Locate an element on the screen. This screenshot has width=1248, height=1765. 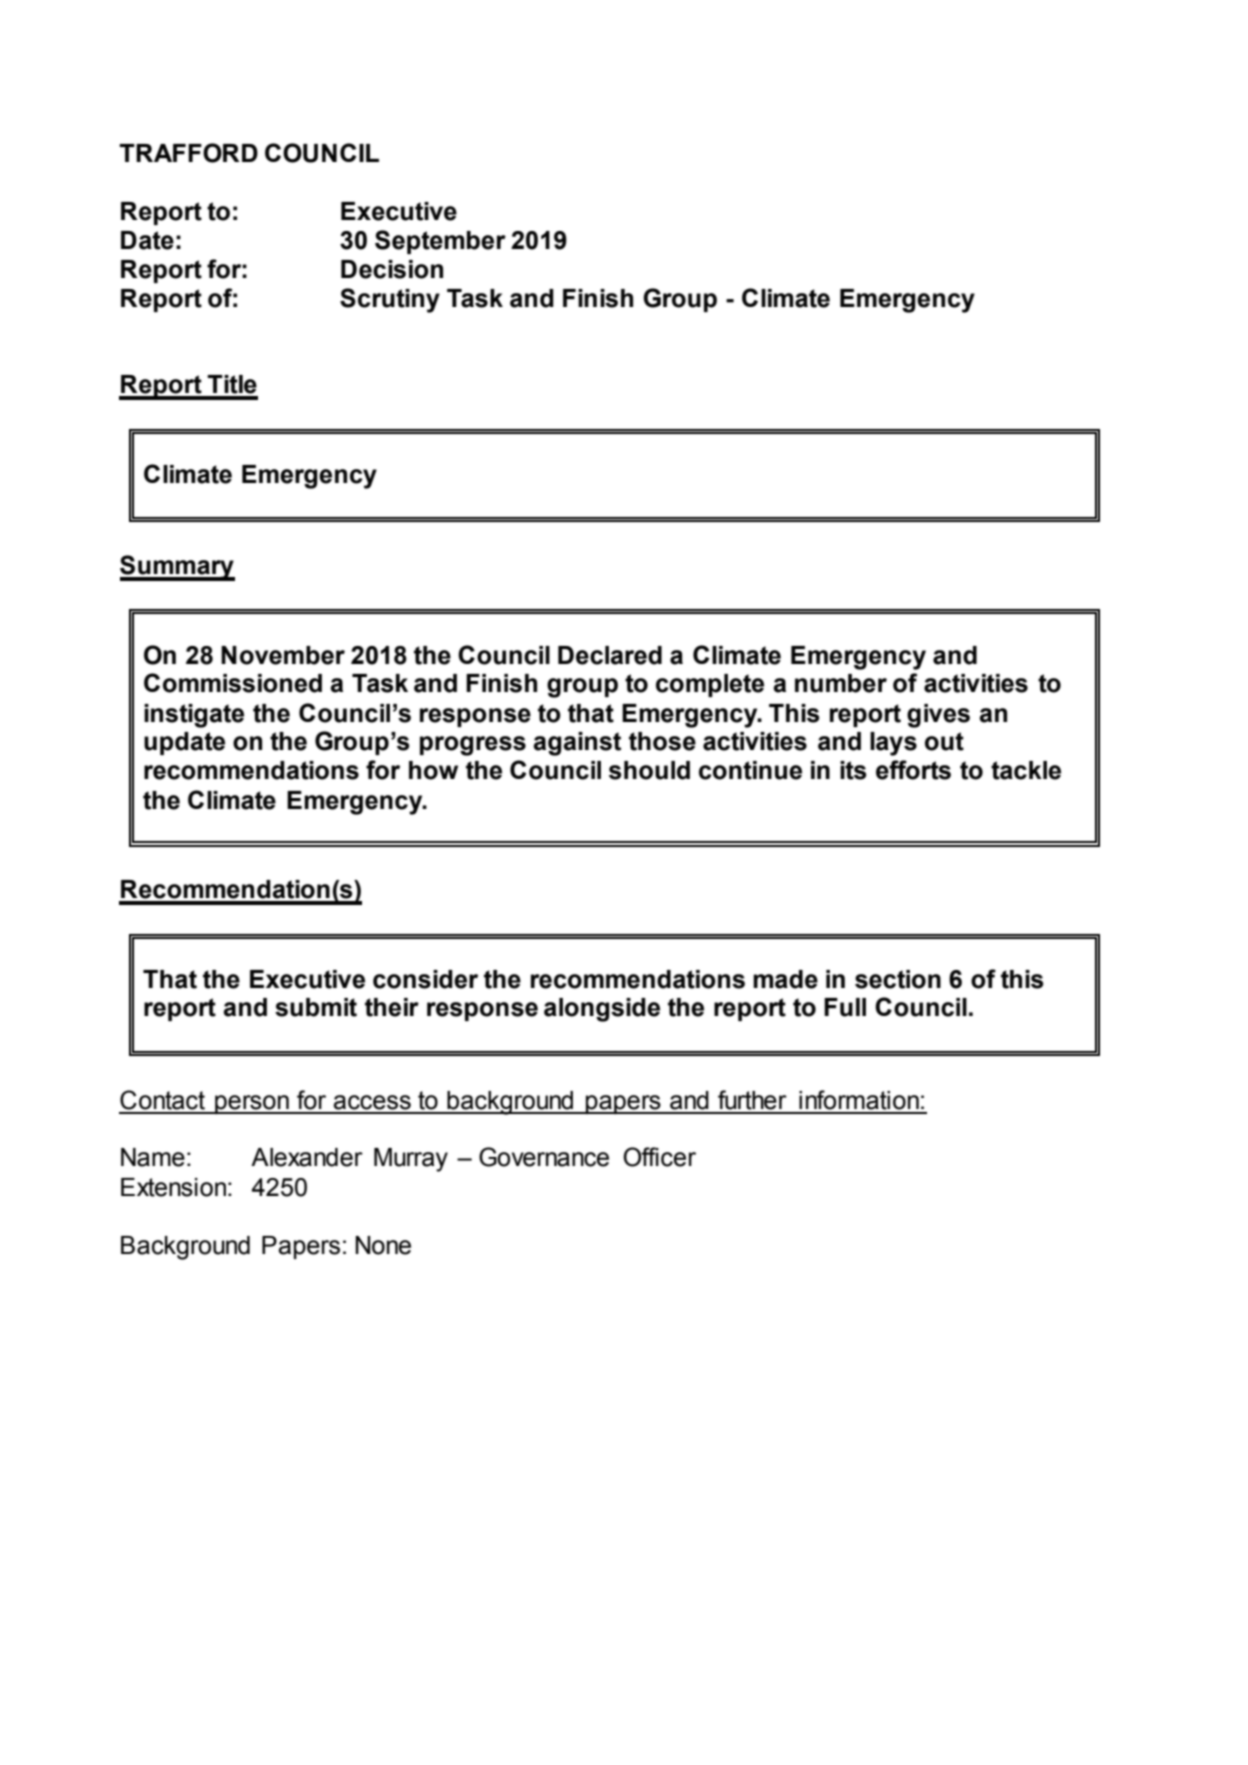
out is located at coordinates (944, 741).
